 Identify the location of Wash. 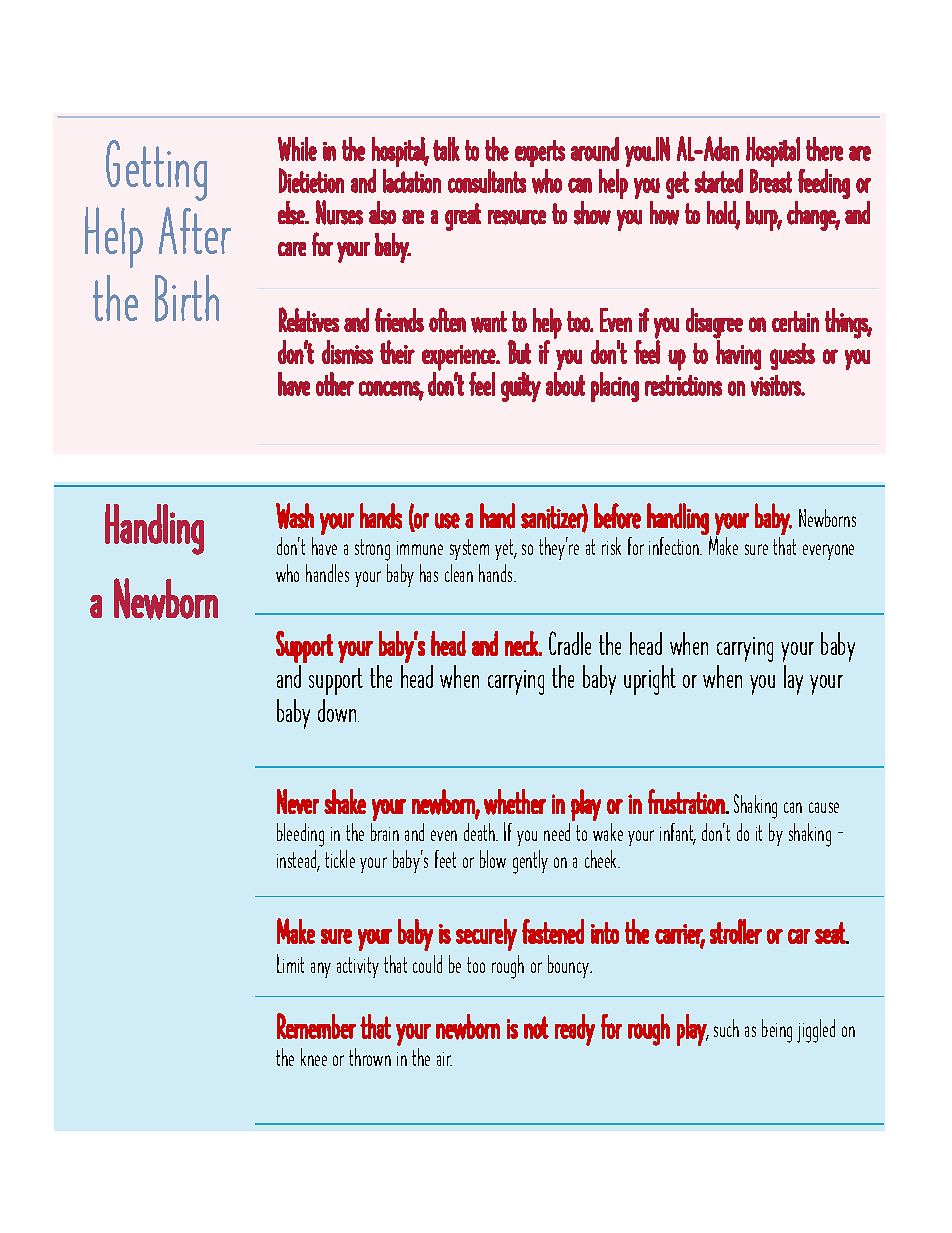
(295, 516).
